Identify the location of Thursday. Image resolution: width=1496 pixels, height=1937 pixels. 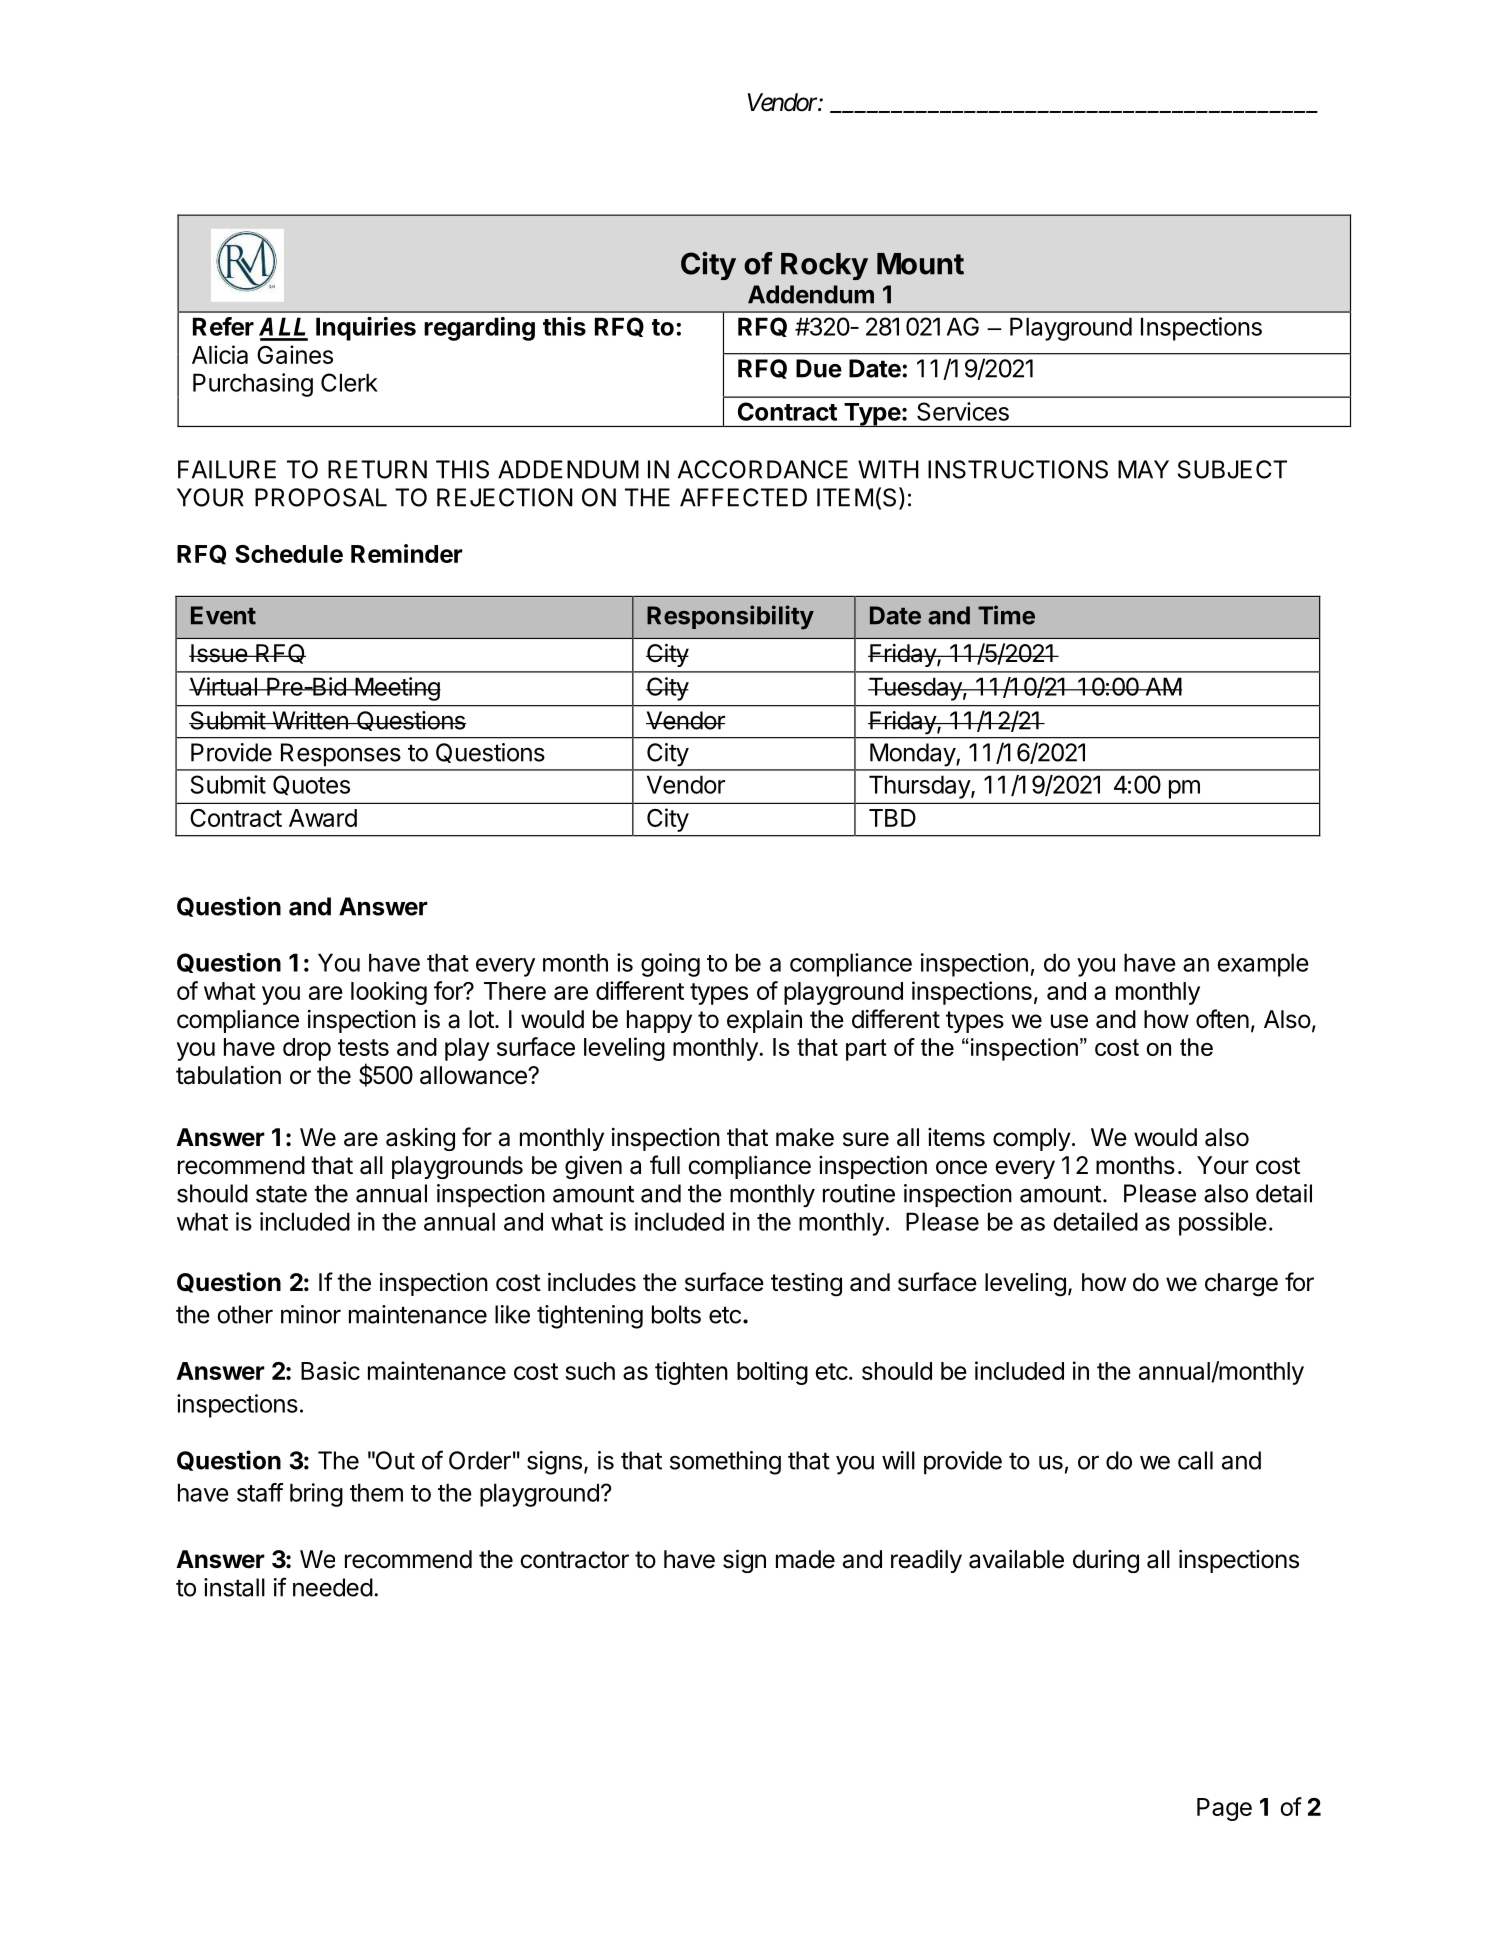
(920, 787).
